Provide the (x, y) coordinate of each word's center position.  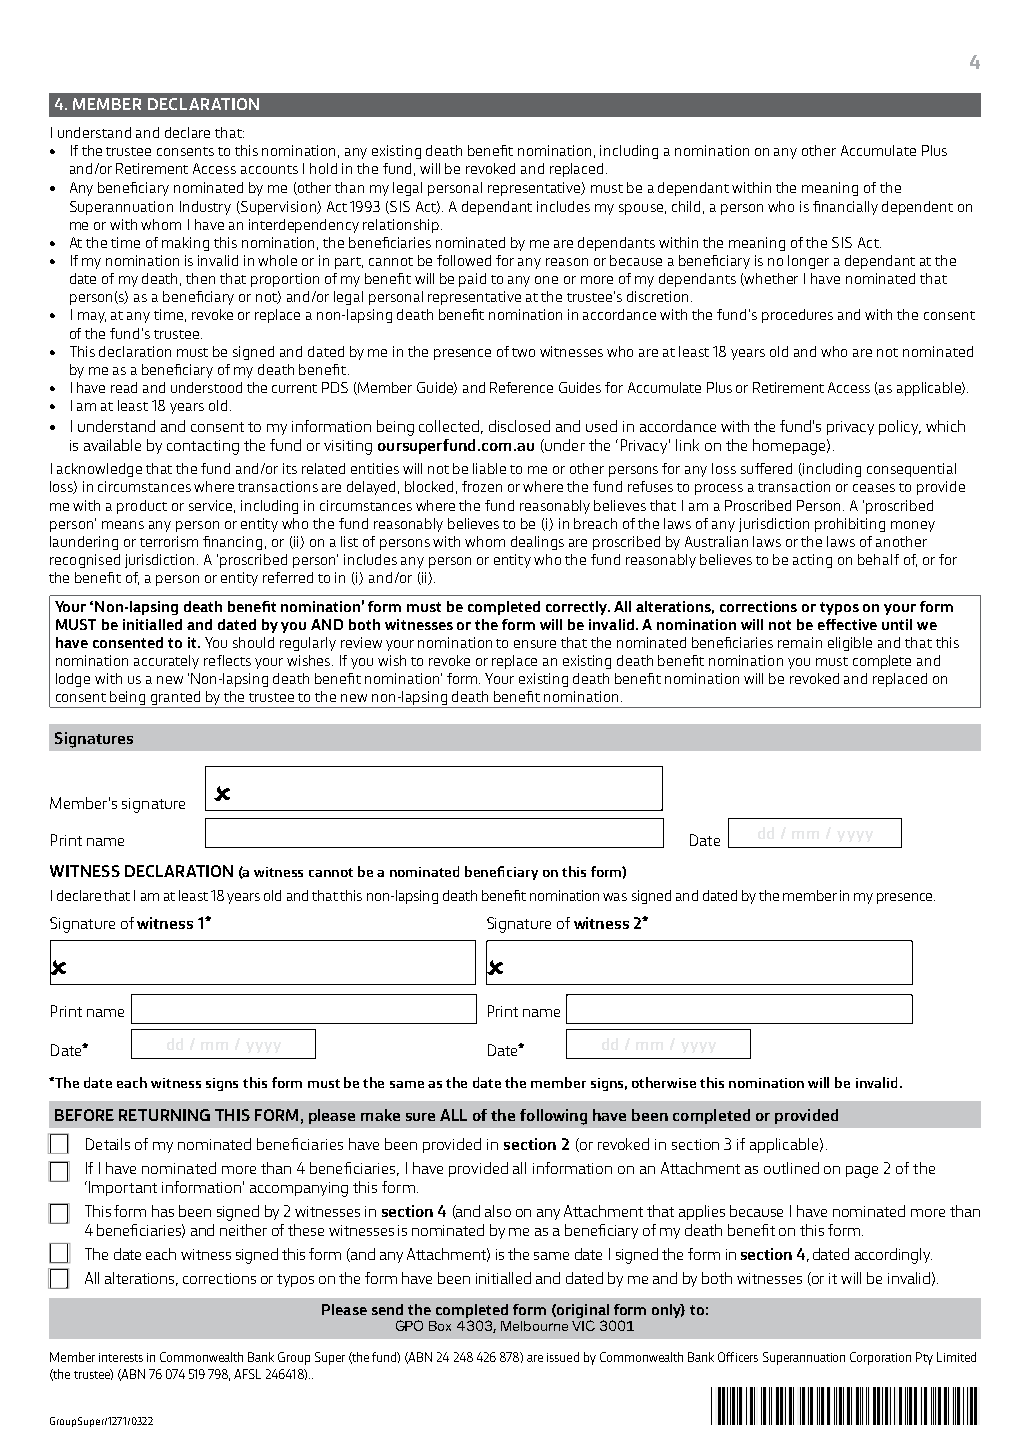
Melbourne (534, 1326)
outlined (791, 1168)
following (553, 1117)
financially (845, 208)
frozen (482, 486)
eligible (850, 644)
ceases (874, 488)
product (142, 507)
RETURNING (164, 1115)
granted (176, 699)
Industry (205, 208)
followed (464, 260)
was (615, 897)
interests (121, 1357)
